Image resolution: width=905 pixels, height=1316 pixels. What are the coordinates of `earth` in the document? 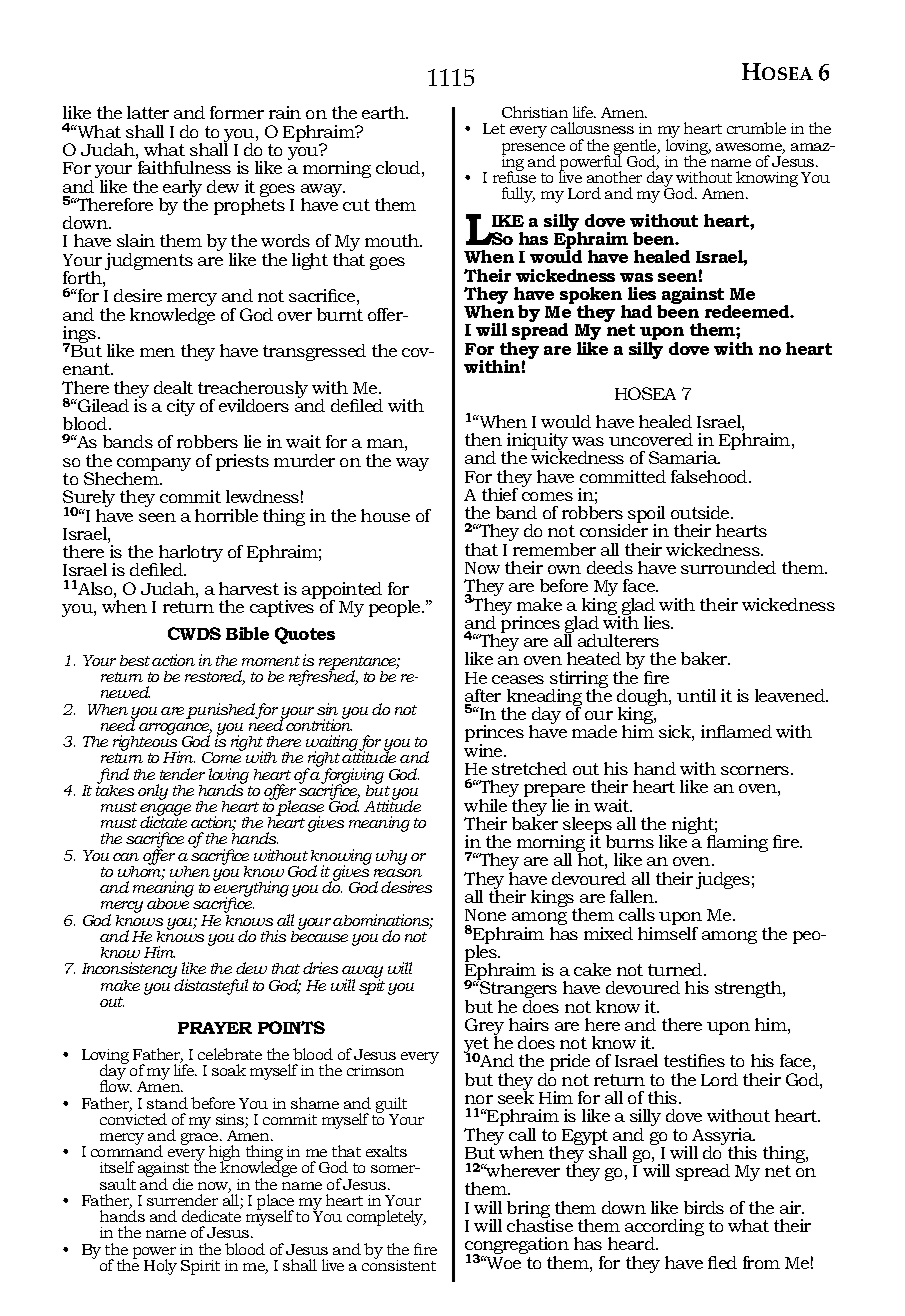 It's located at (384, 112).
